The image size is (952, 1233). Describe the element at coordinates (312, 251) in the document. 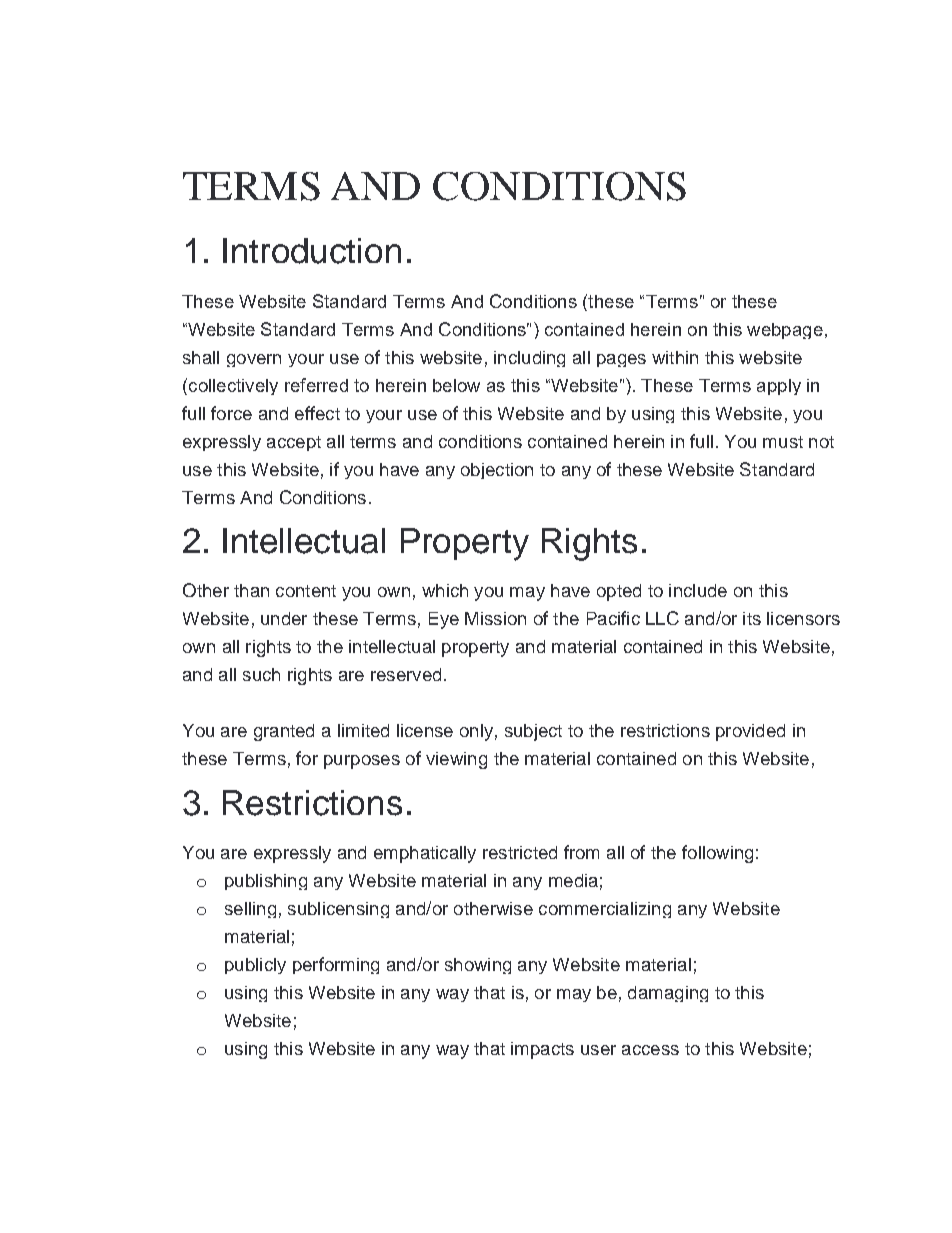

I see `Introduction` at that location.
